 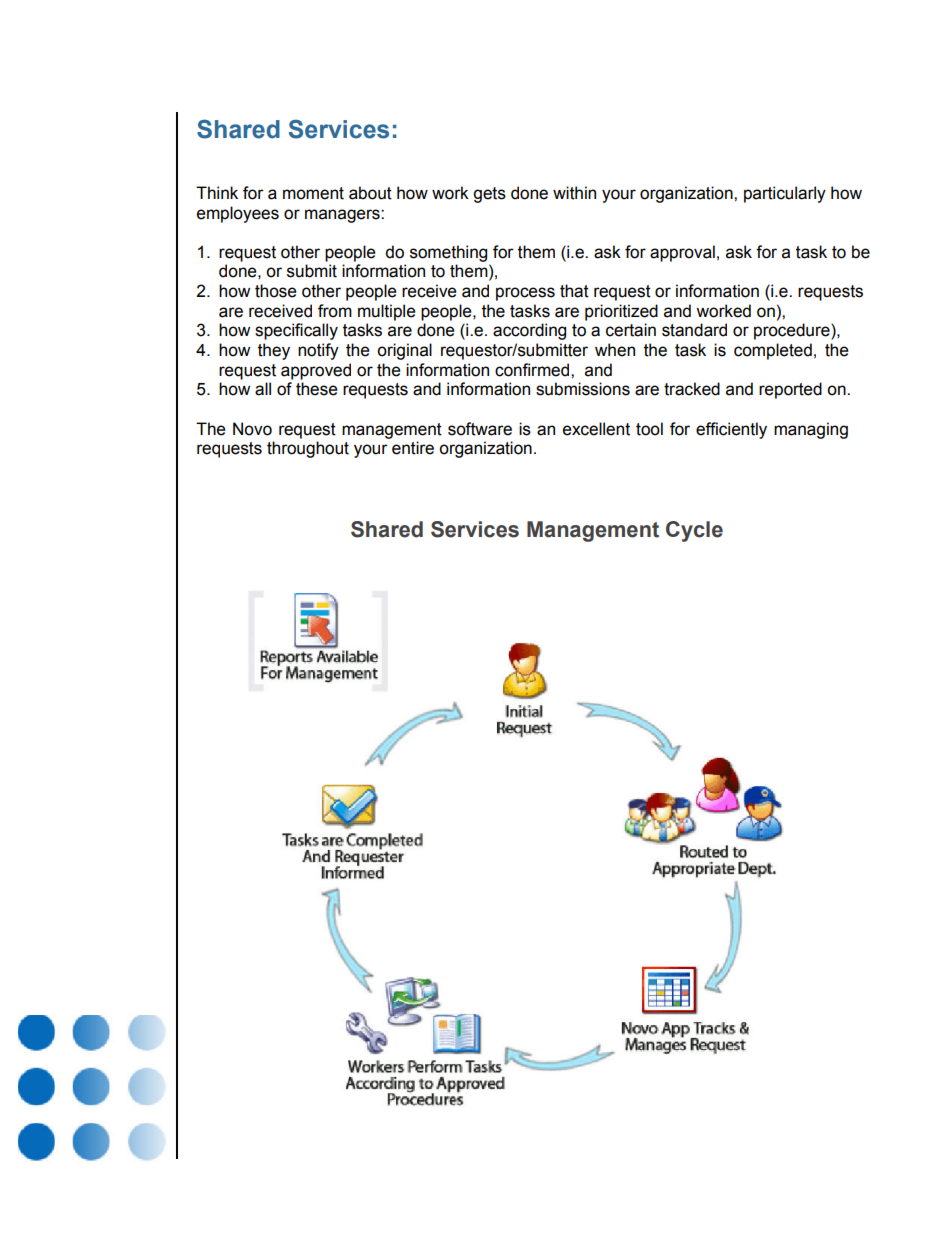 What do you see at coordinates (785, 194) in the screenshot?
I see `particularly` at bounding box center [785, 194].
